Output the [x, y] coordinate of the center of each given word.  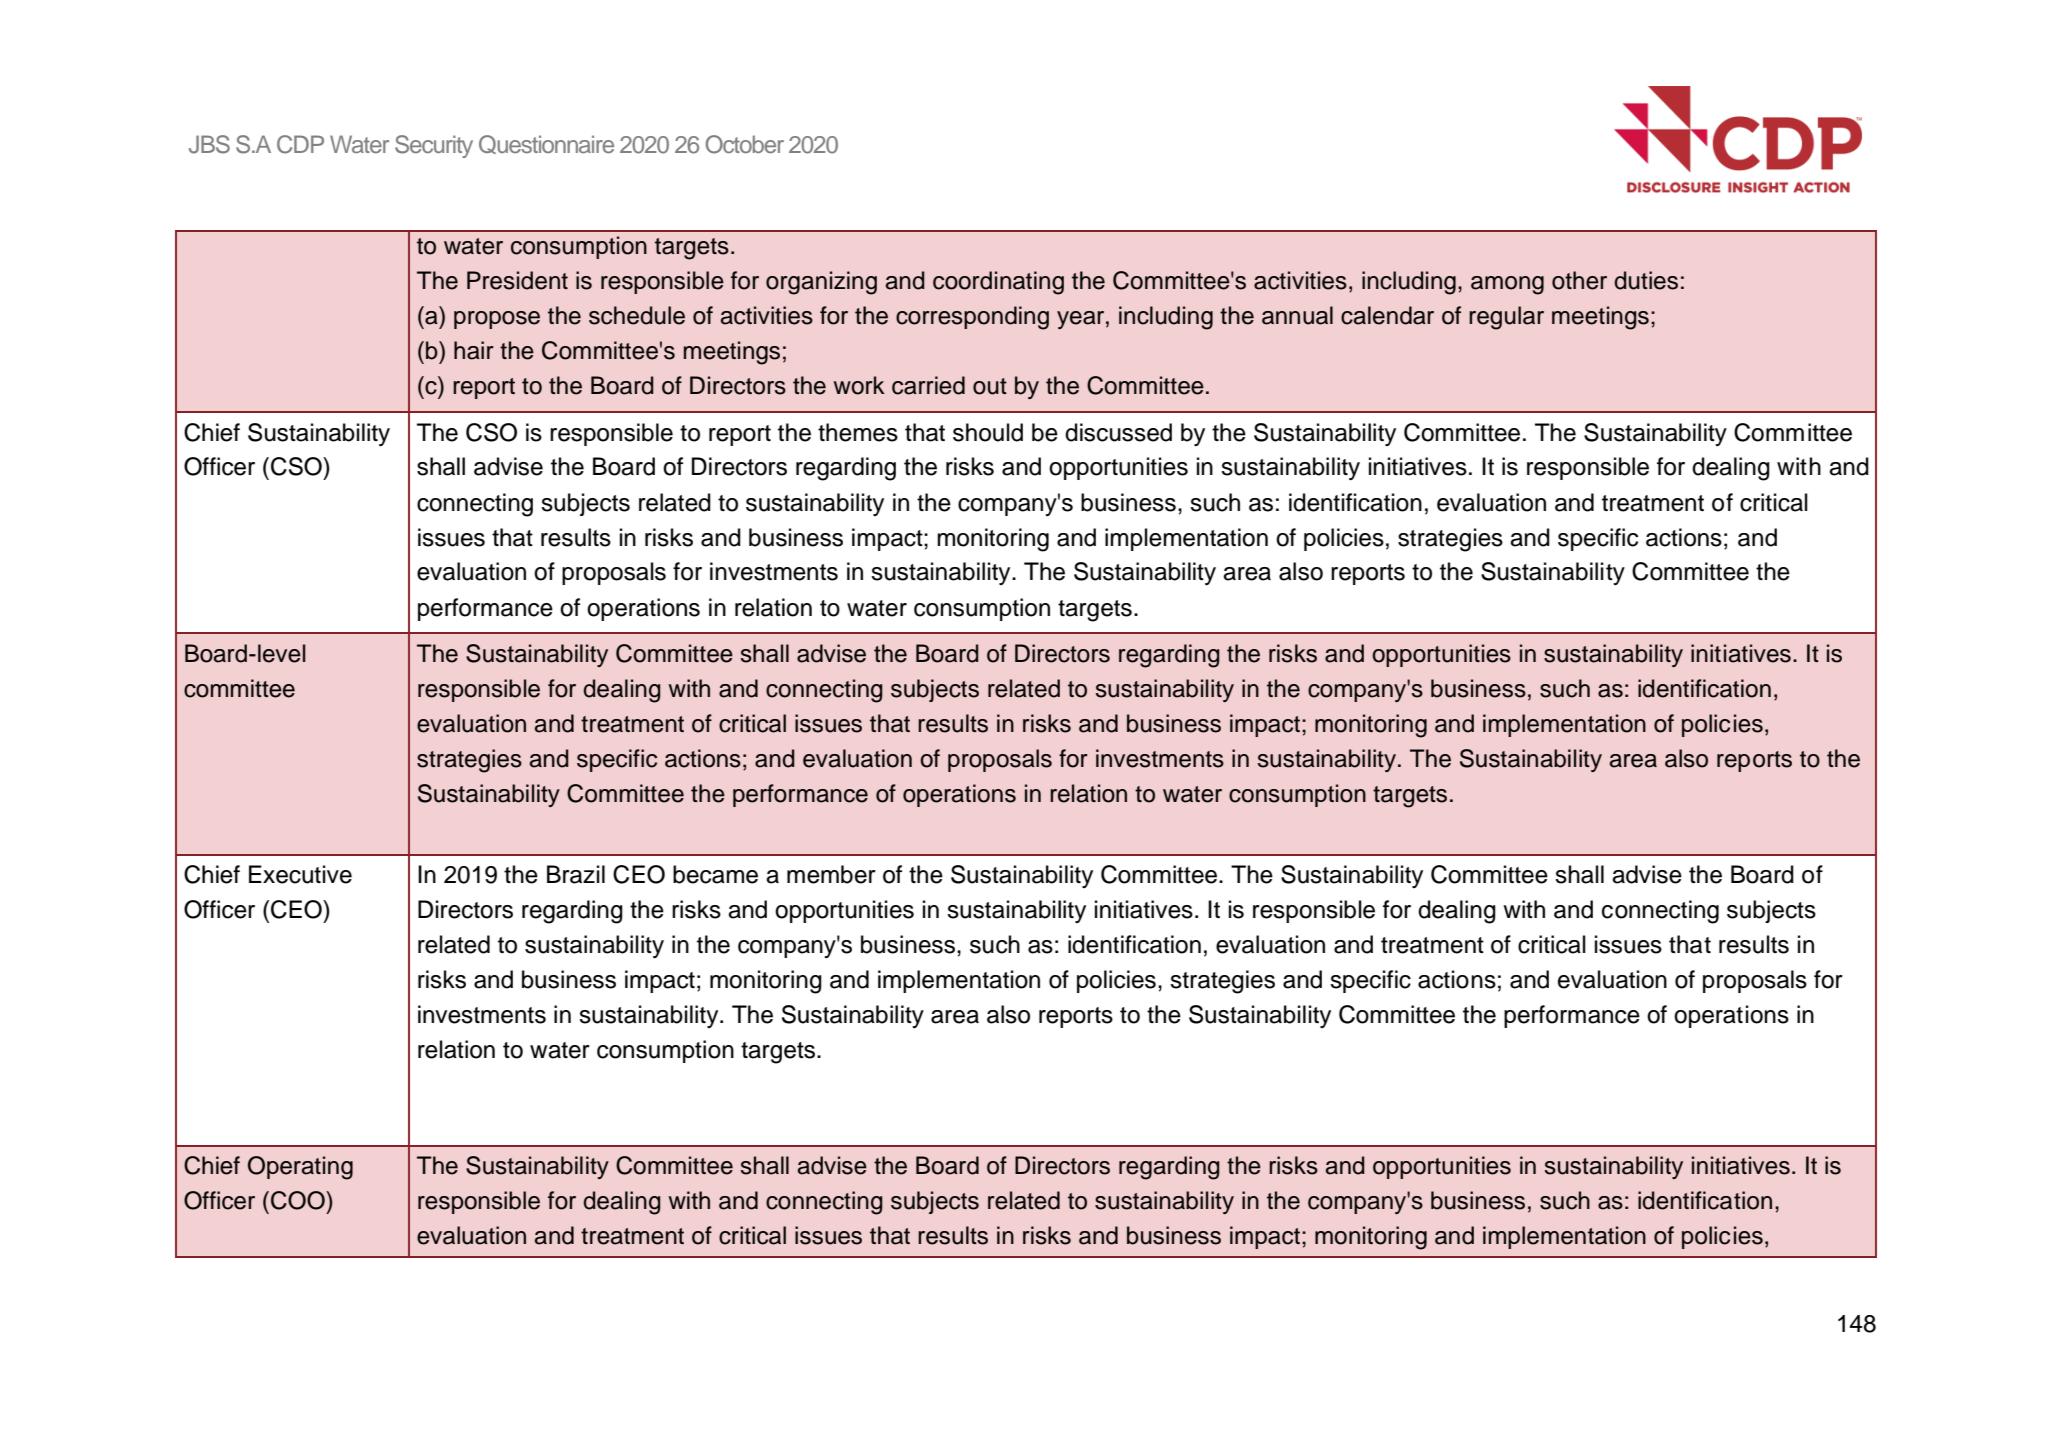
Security [434, 146]
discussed [1118, 432]
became [715, 874]
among [1507, 285]
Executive [300, 874]
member [831, 874]
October [744, 144]
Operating [300, 1168]
